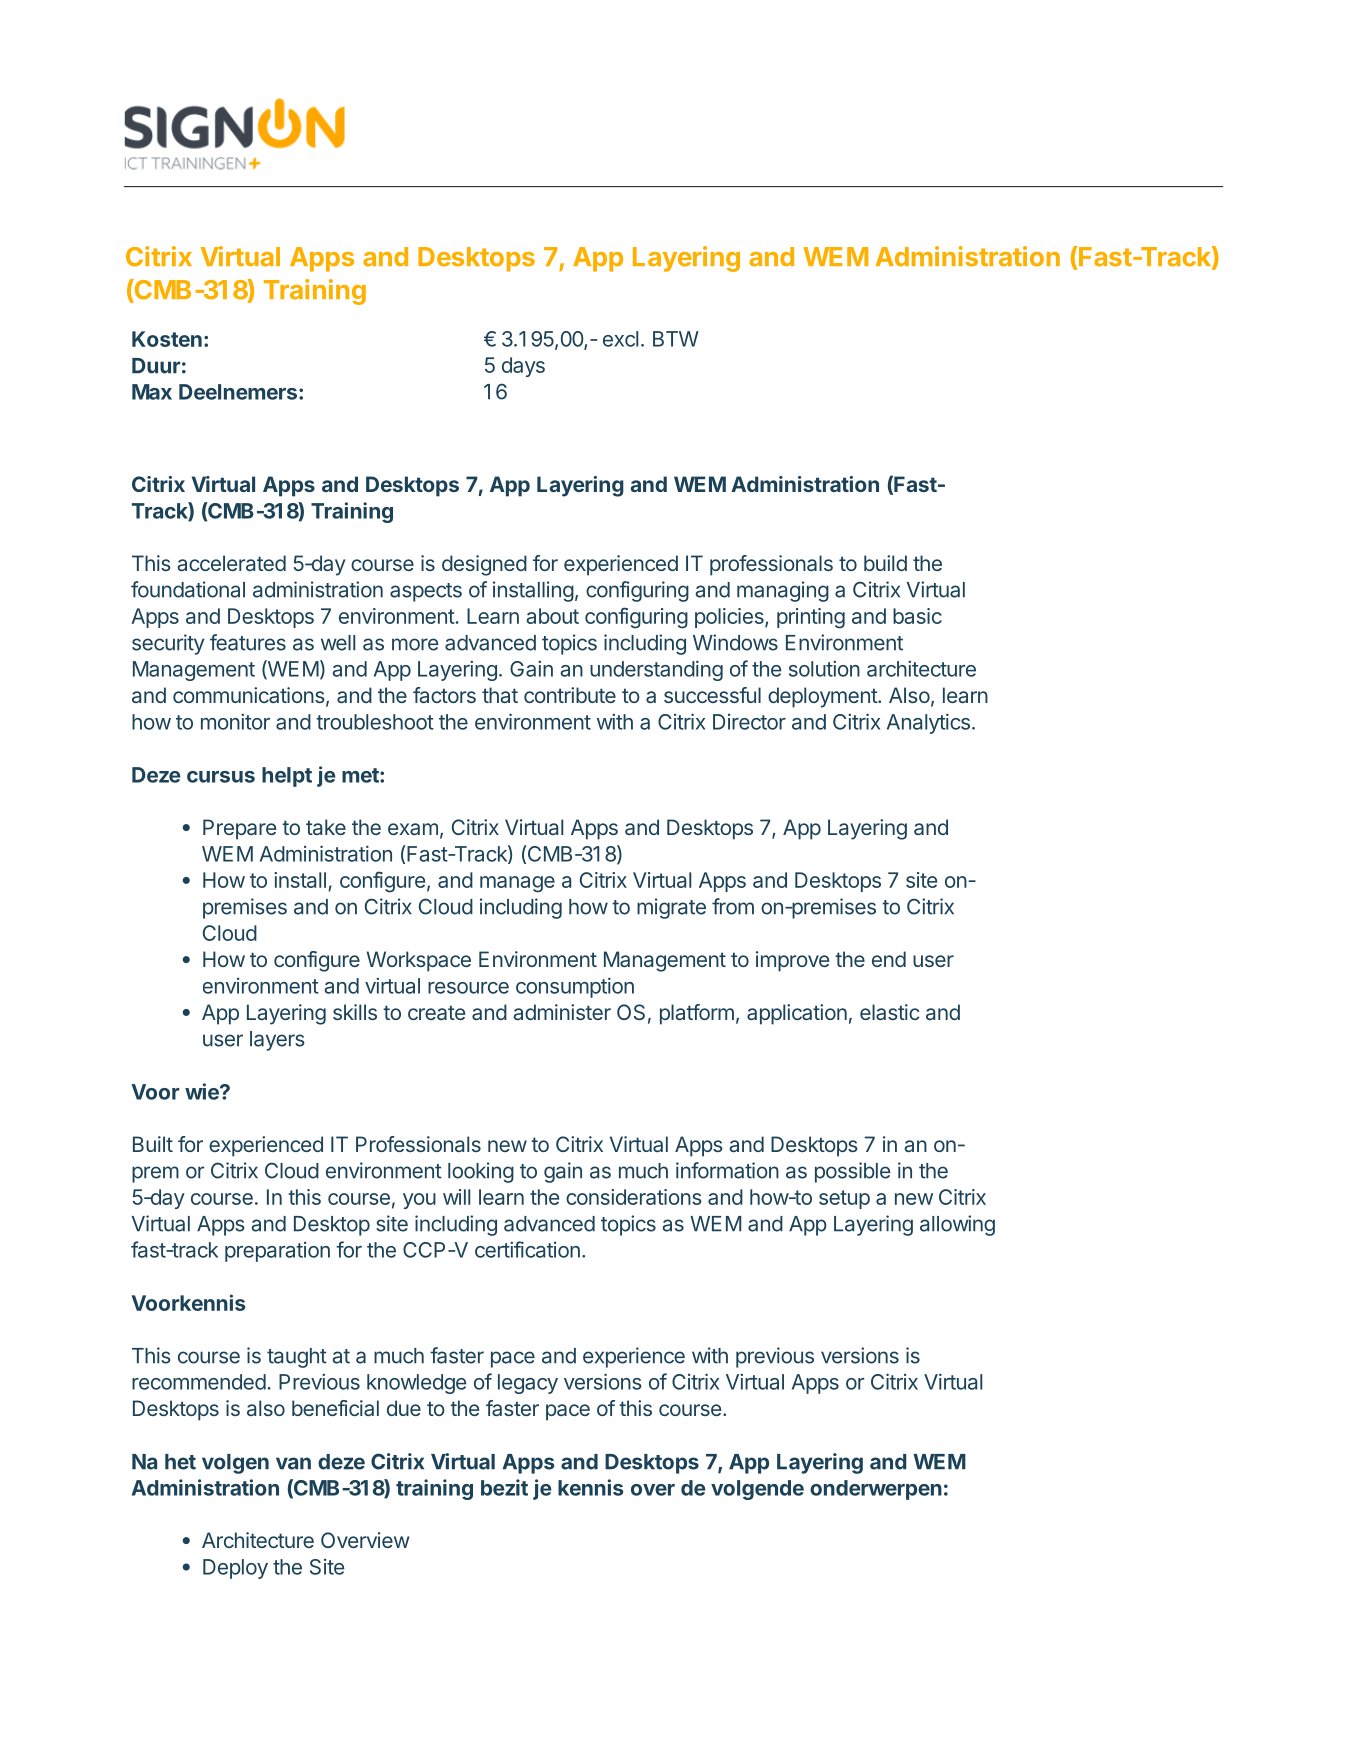 The image size is (1347, 1743). I want to click on days, so click(523, 367).
